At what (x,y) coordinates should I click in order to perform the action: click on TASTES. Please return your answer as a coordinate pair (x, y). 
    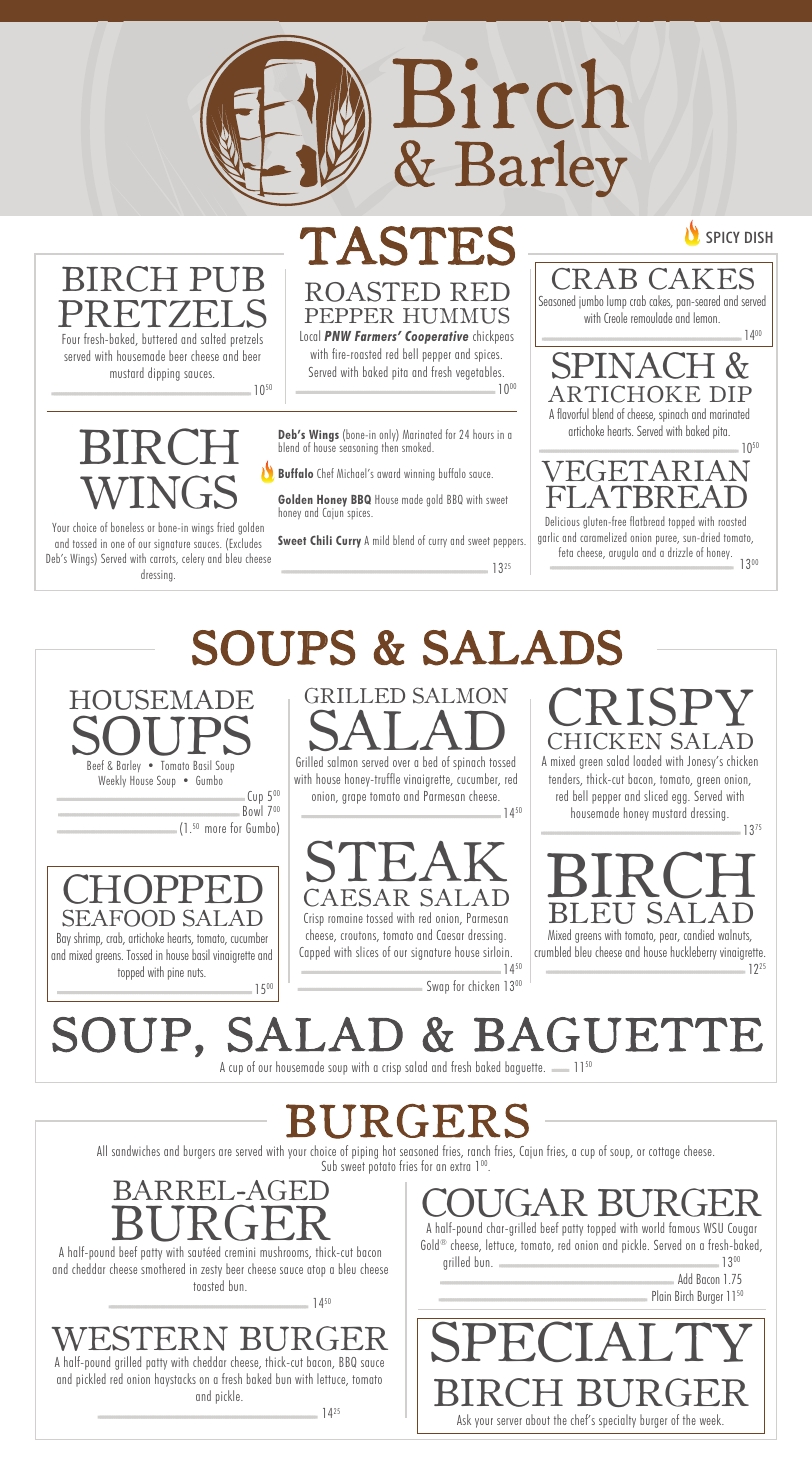
    Looking at the image, I should click on (407, 246).
